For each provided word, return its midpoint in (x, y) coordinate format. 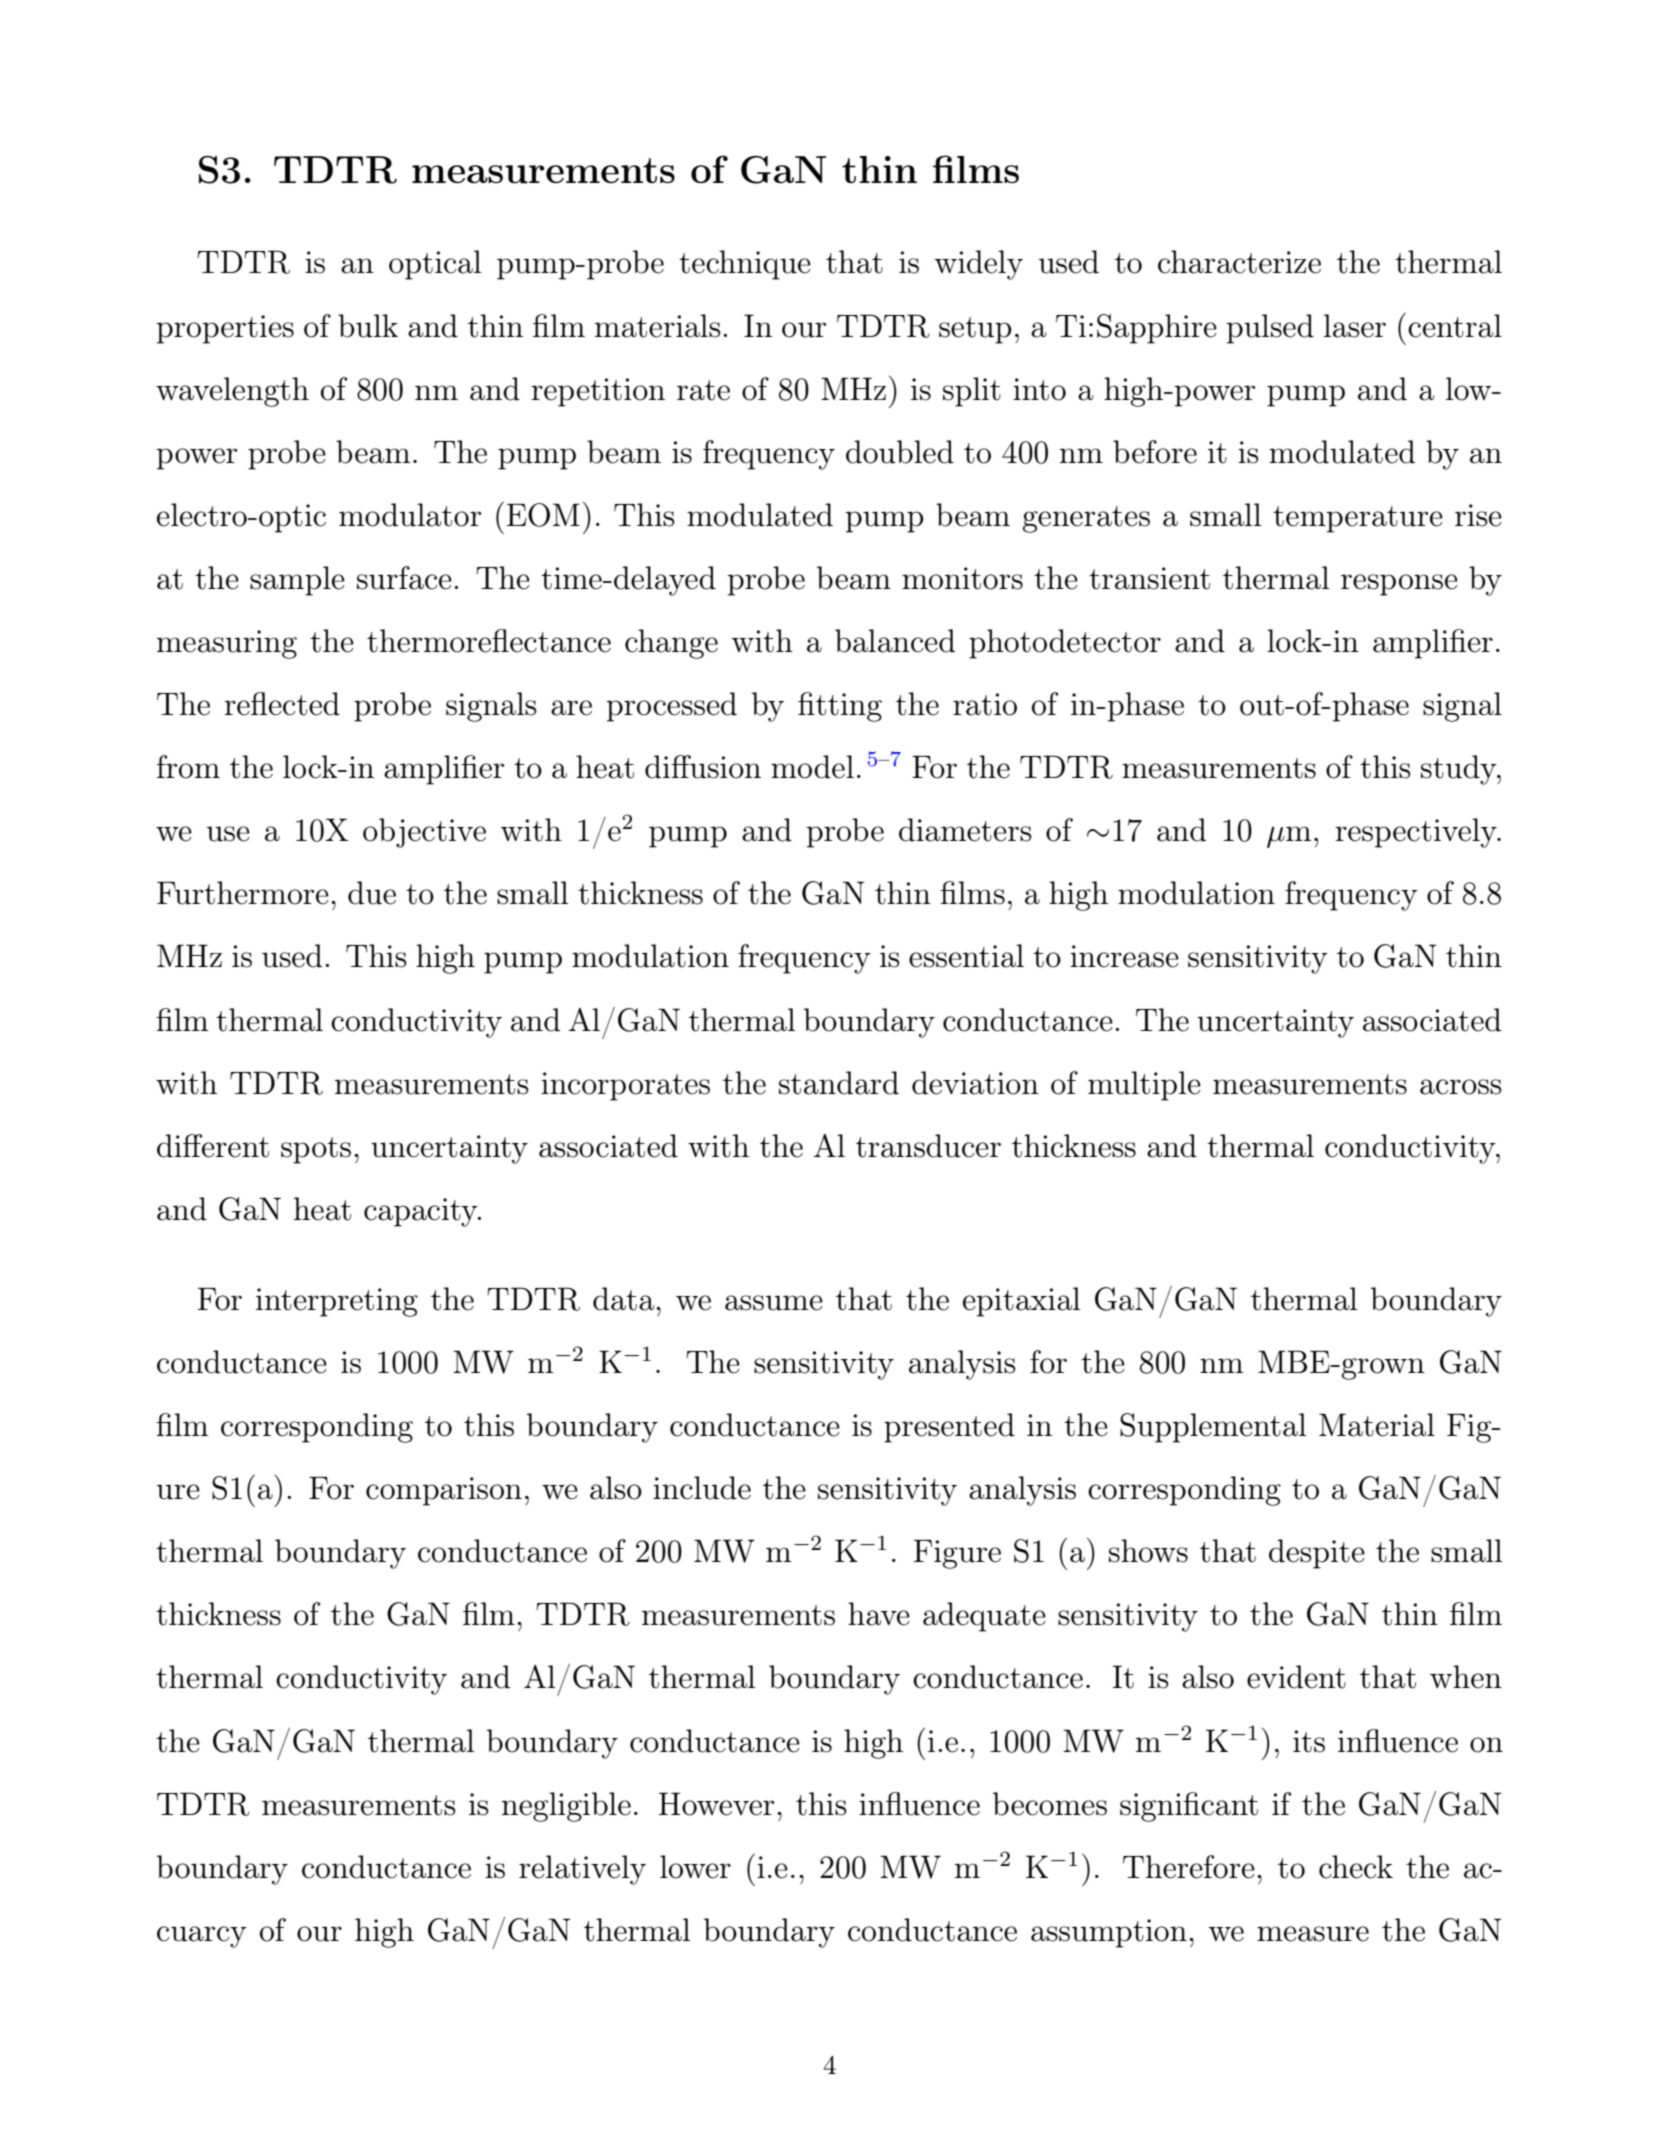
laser (1355, 326)
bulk (368, 326)
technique (745, 265)
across (1461, 1087)
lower (695, 1867)
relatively (582, 1870)
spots (316, 1150)
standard (839, 1083)
